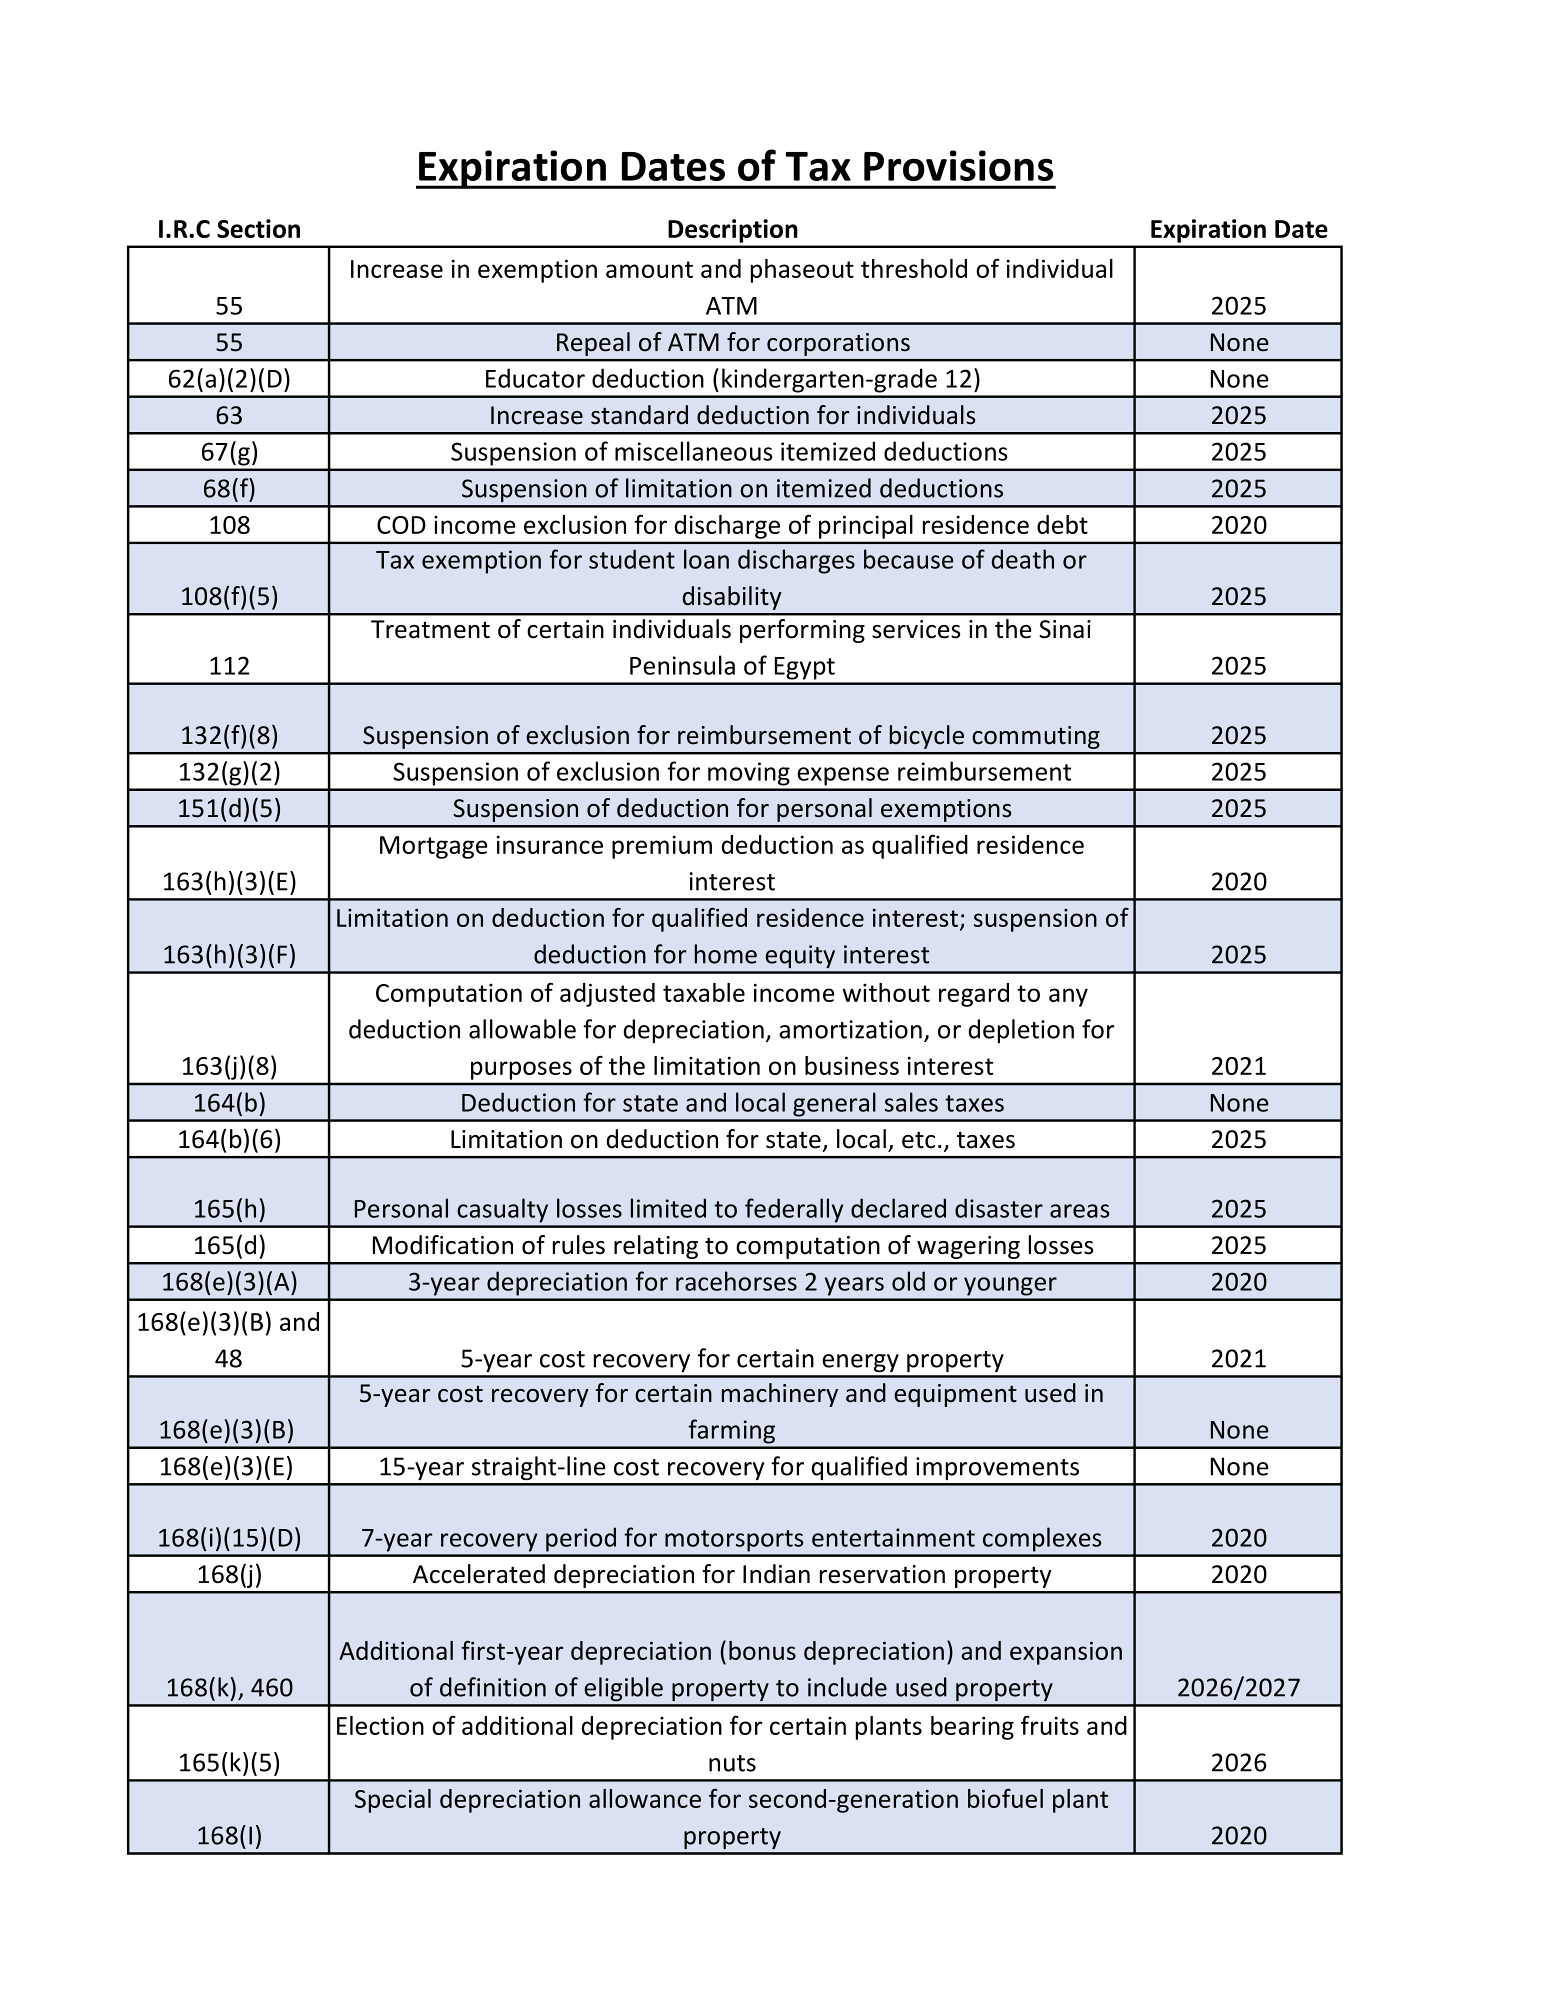 This screenshot has height=1994, width=1541. Describe the element at coordinates (258, 228) in the screenshot. I see `Section` at that location.
